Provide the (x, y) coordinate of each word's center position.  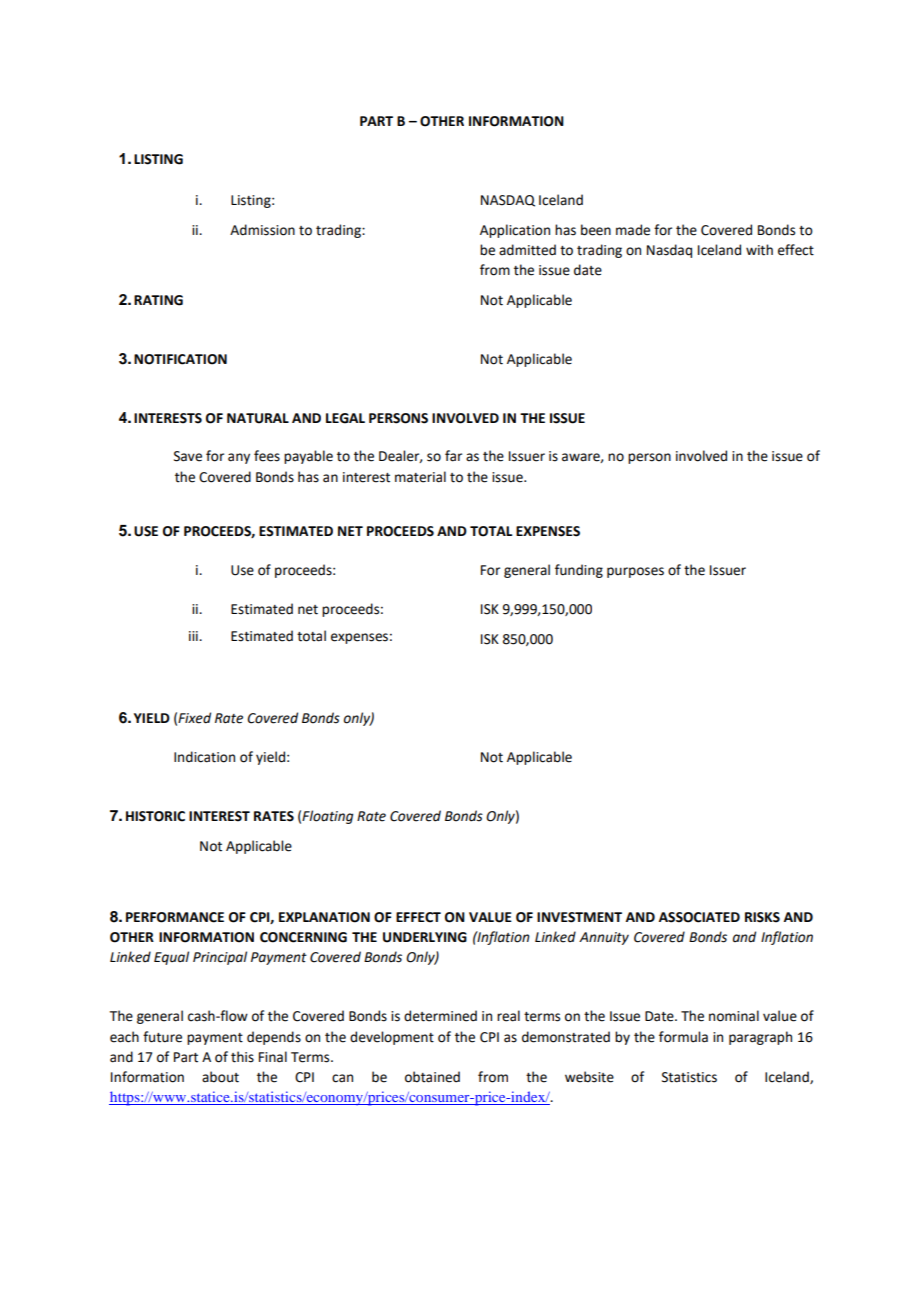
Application (515, 231)
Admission (262, 230)
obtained (432, 1077)
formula (683, 1037)
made (633, 230)
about (220, 1077)
